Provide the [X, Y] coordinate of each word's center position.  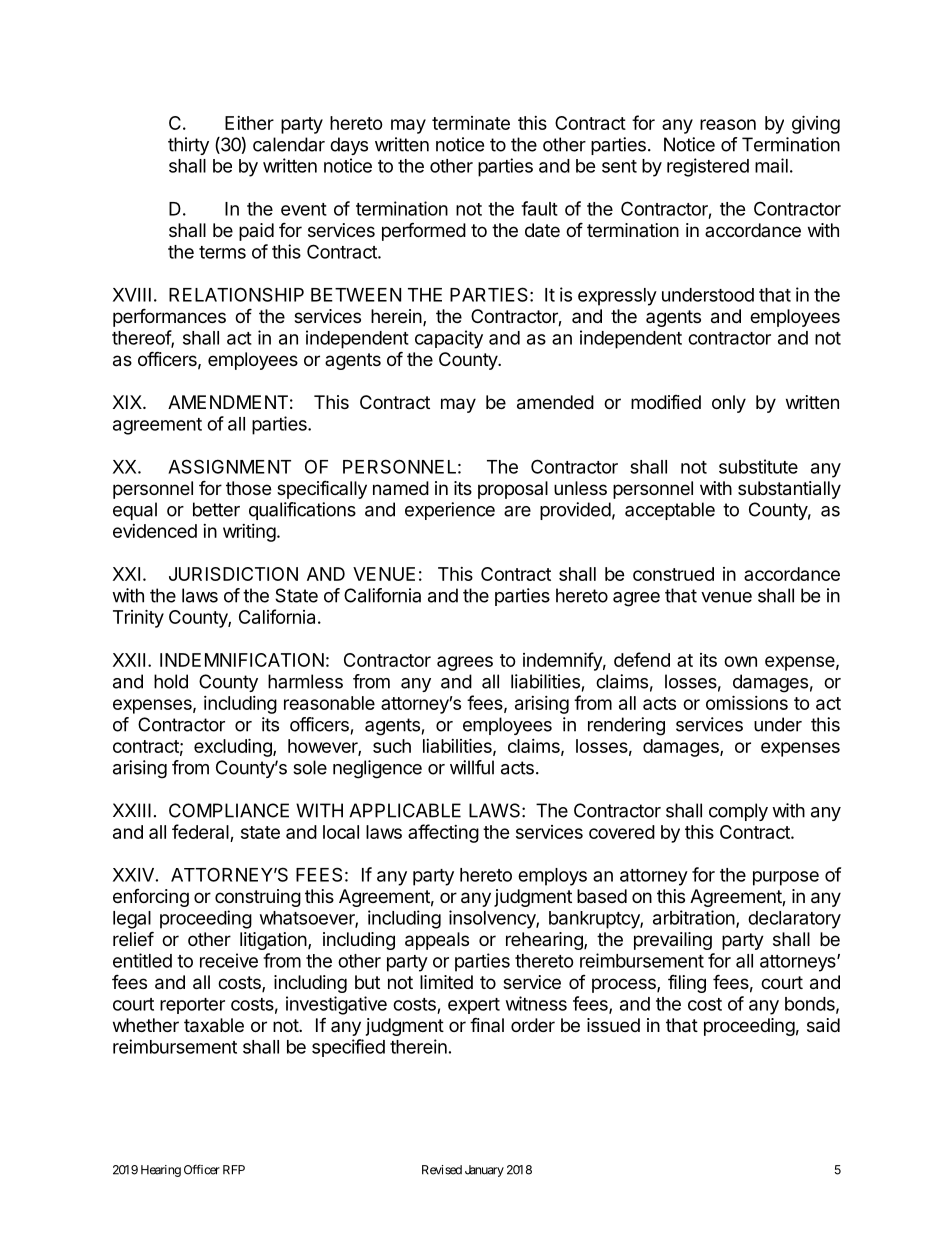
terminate [471, 123]
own [740, 661]
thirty [188, 146]
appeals [437, 941]
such [392, 746]
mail [771, 165]
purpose [786, 878]
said [823, 1025]
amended [555, 402]
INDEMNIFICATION [242, 660]
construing [258, 898]
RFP [234, 1170]
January [484, 1171]
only [729, 404]
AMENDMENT [228, 402]
